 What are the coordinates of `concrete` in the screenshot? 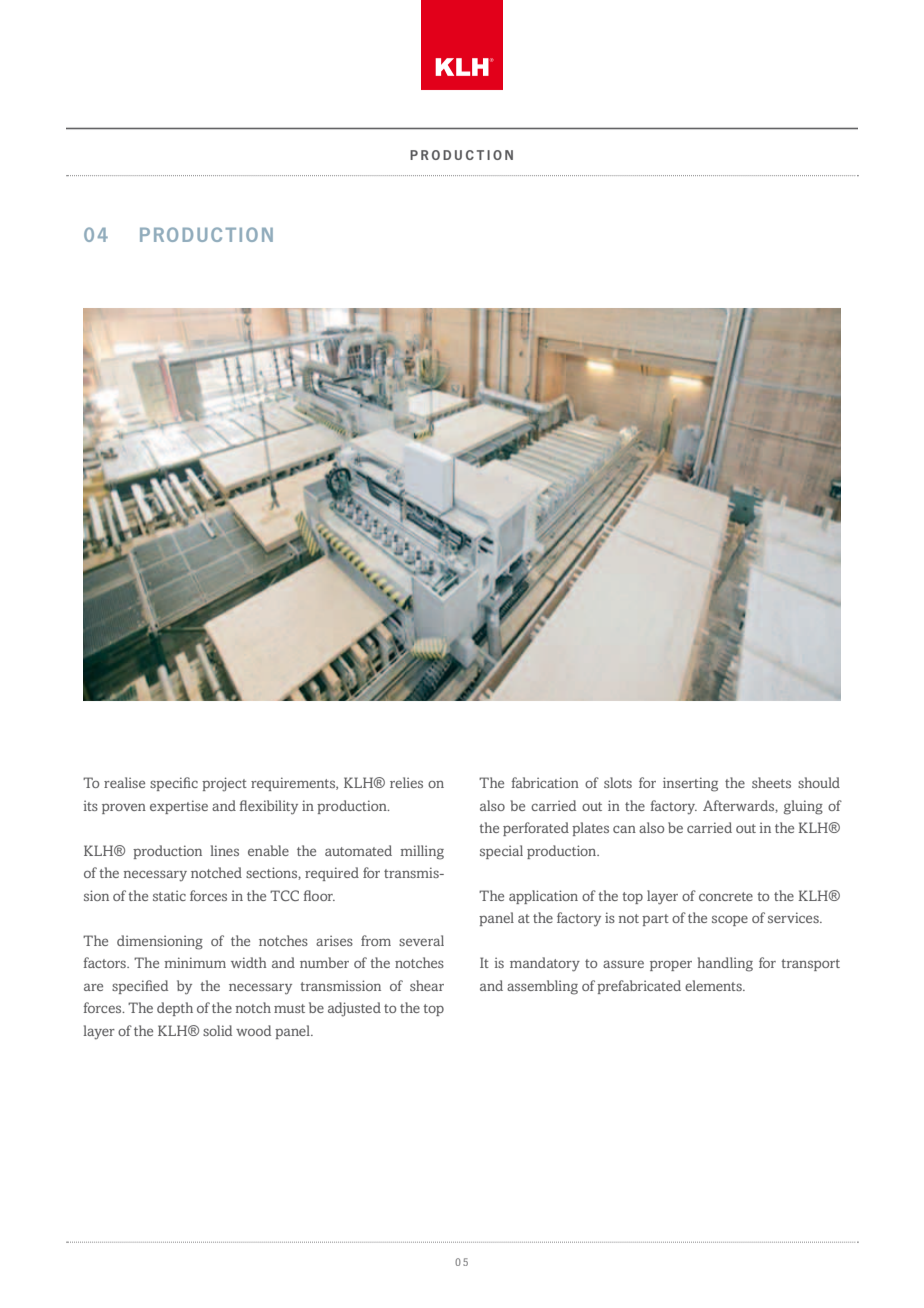 It's located at (726, 896).
